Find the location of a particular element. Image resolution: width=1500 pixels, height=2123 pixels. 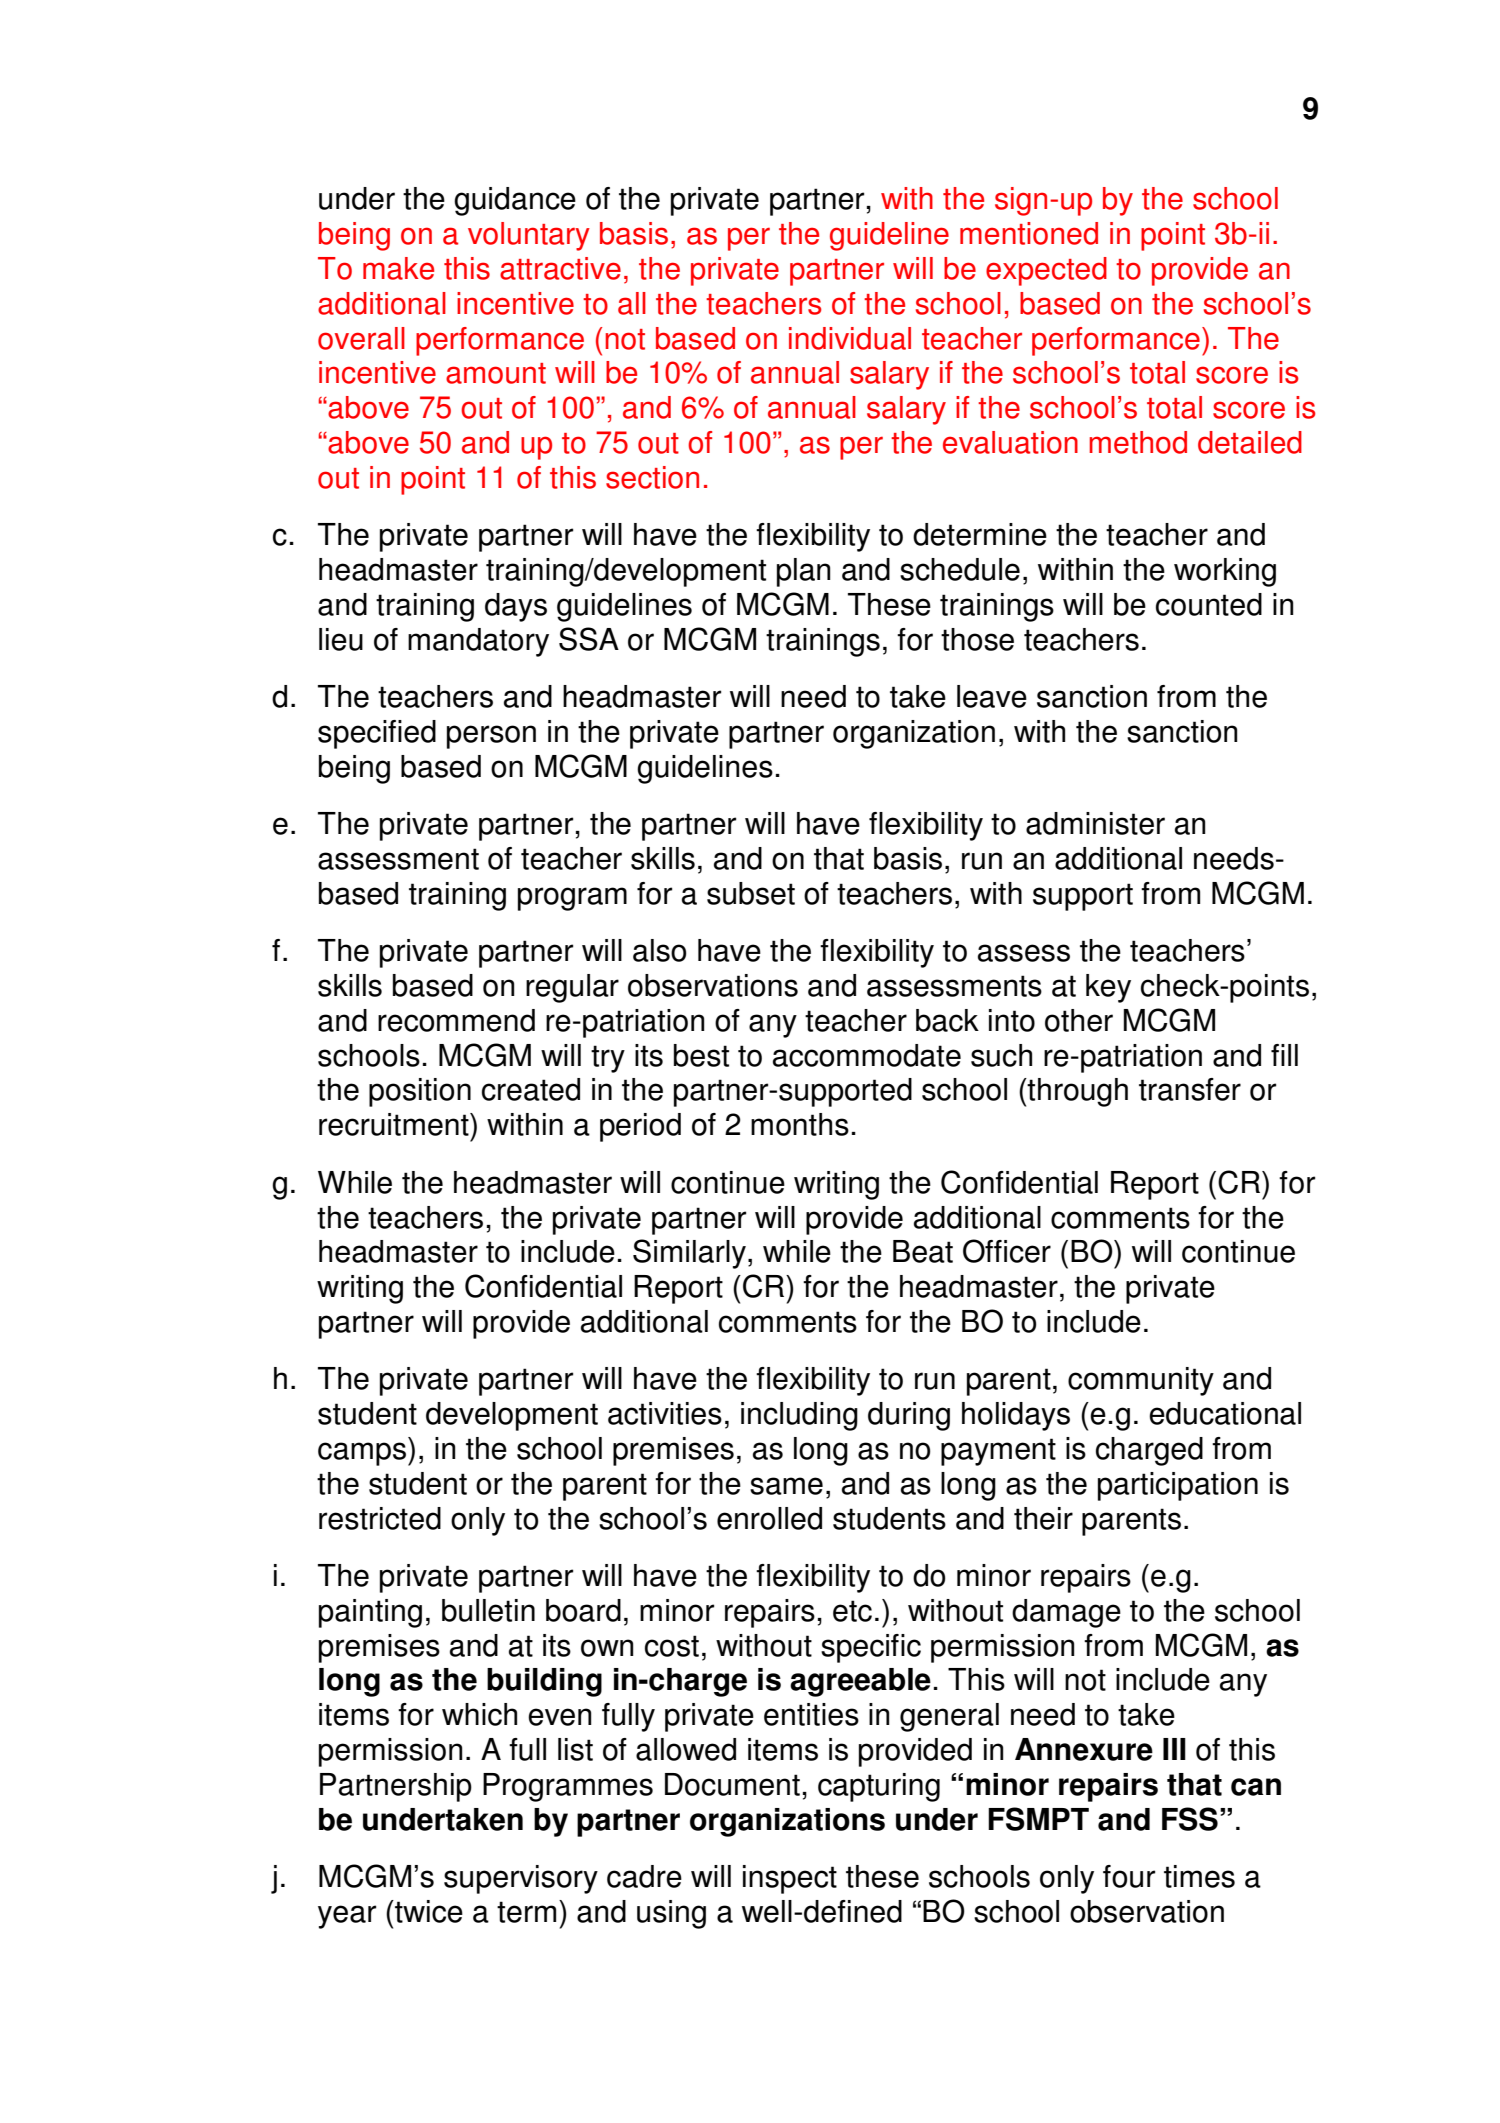

recommend is located at coordinates (456, 1020).
